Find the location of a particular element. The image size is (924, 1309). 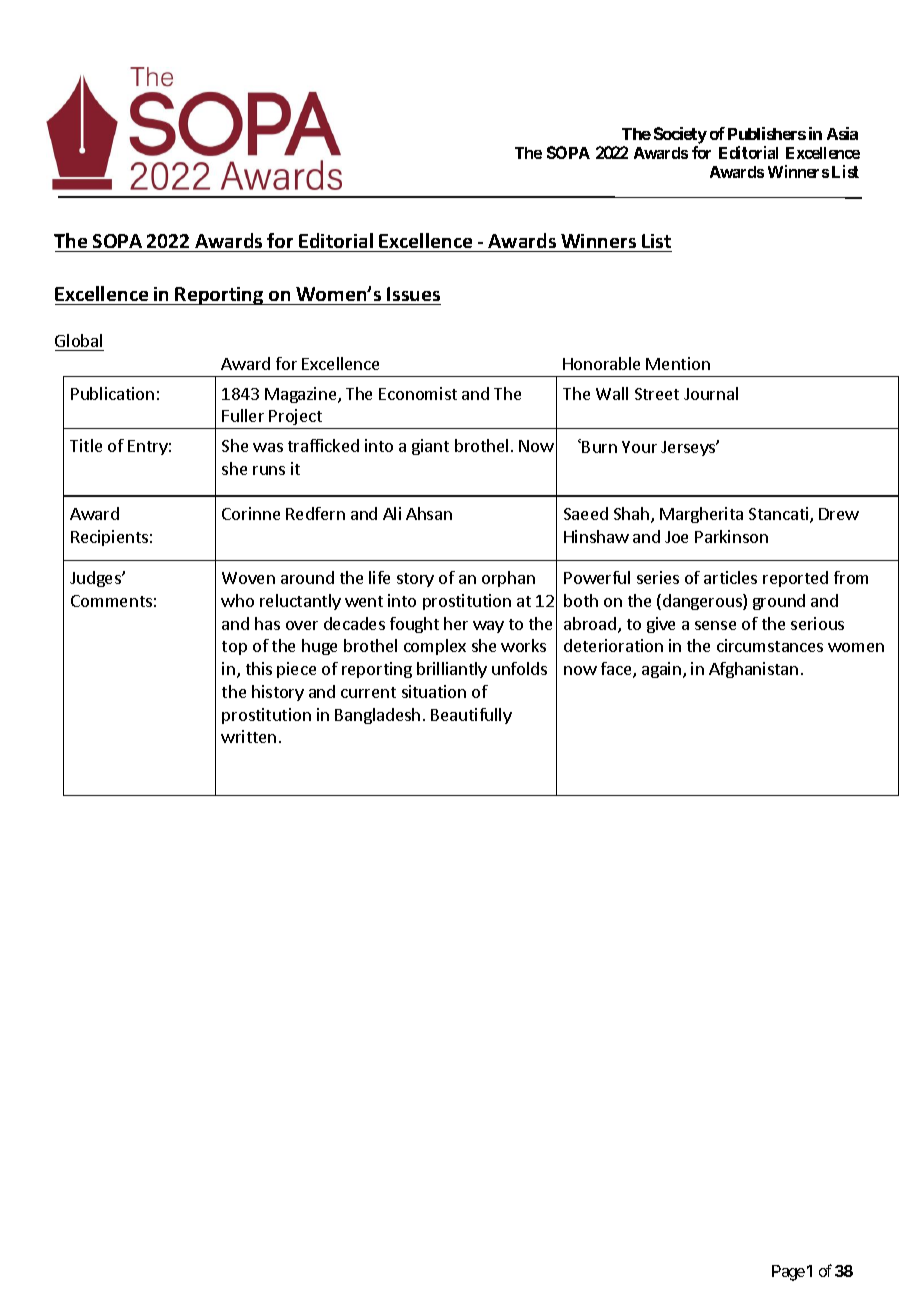

giant is located at coordinates (430, 447).
